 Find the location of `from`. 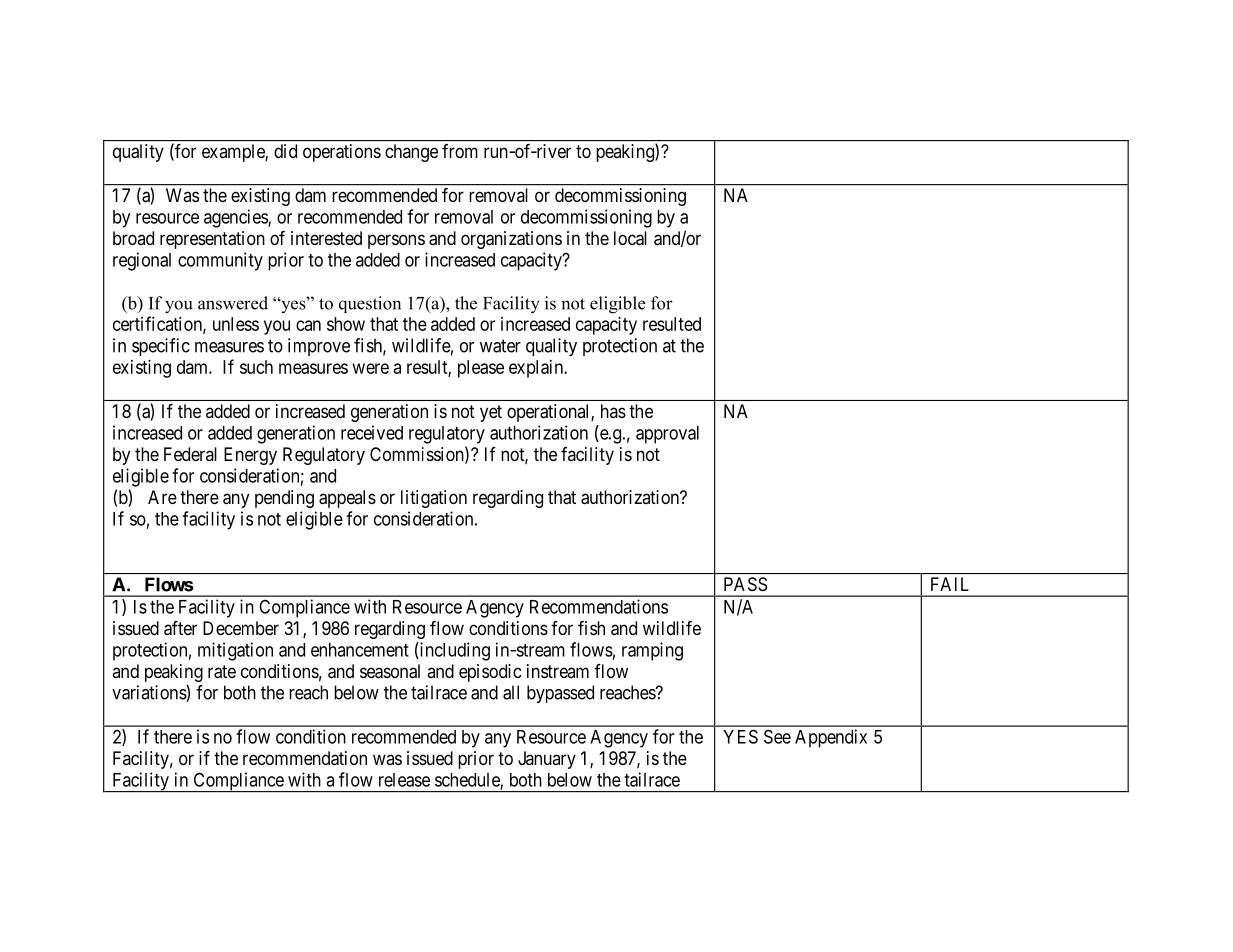

from is located at coordinates (460, 151).
